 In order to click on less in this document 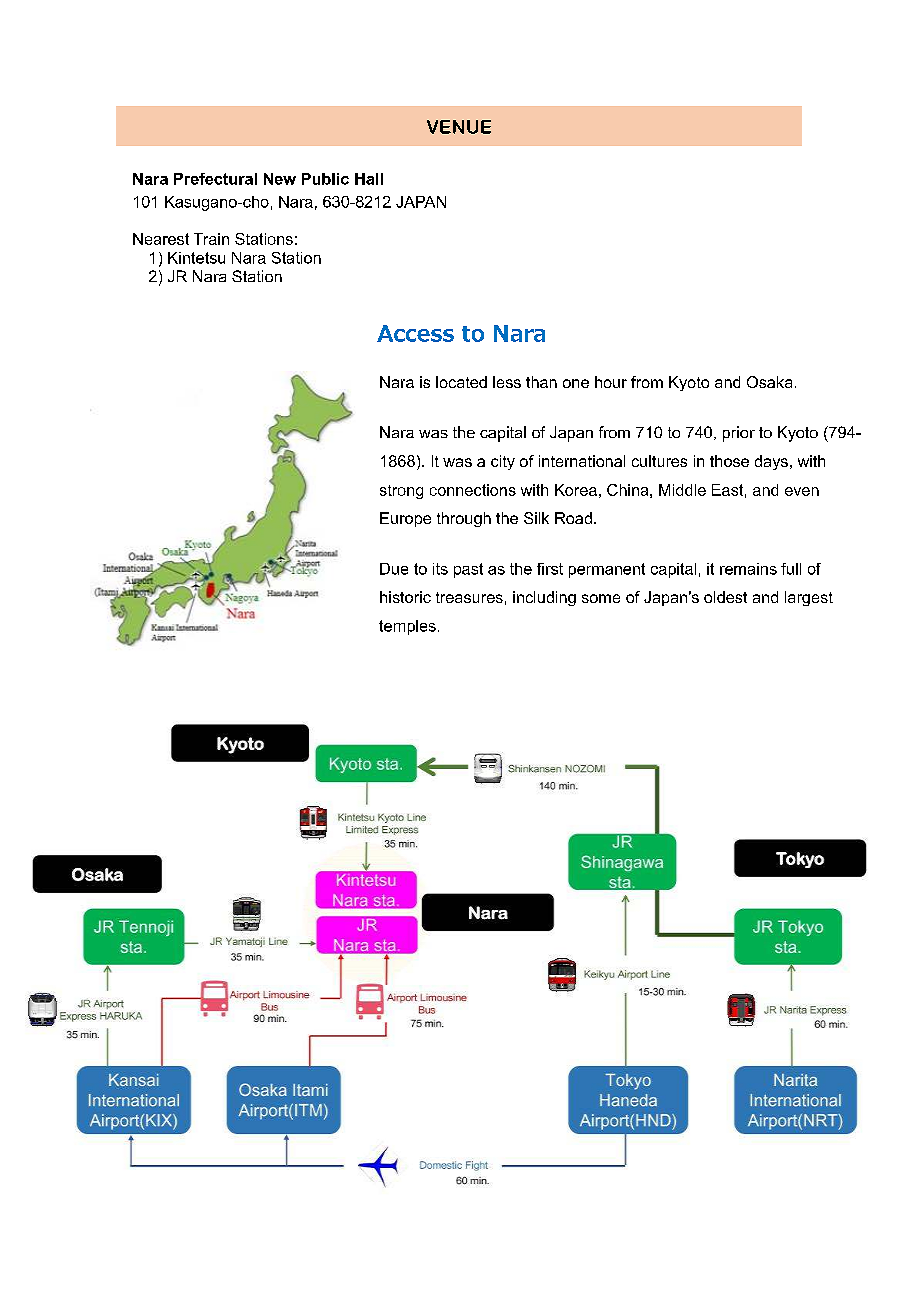, I will do `click(507, 382)`.
